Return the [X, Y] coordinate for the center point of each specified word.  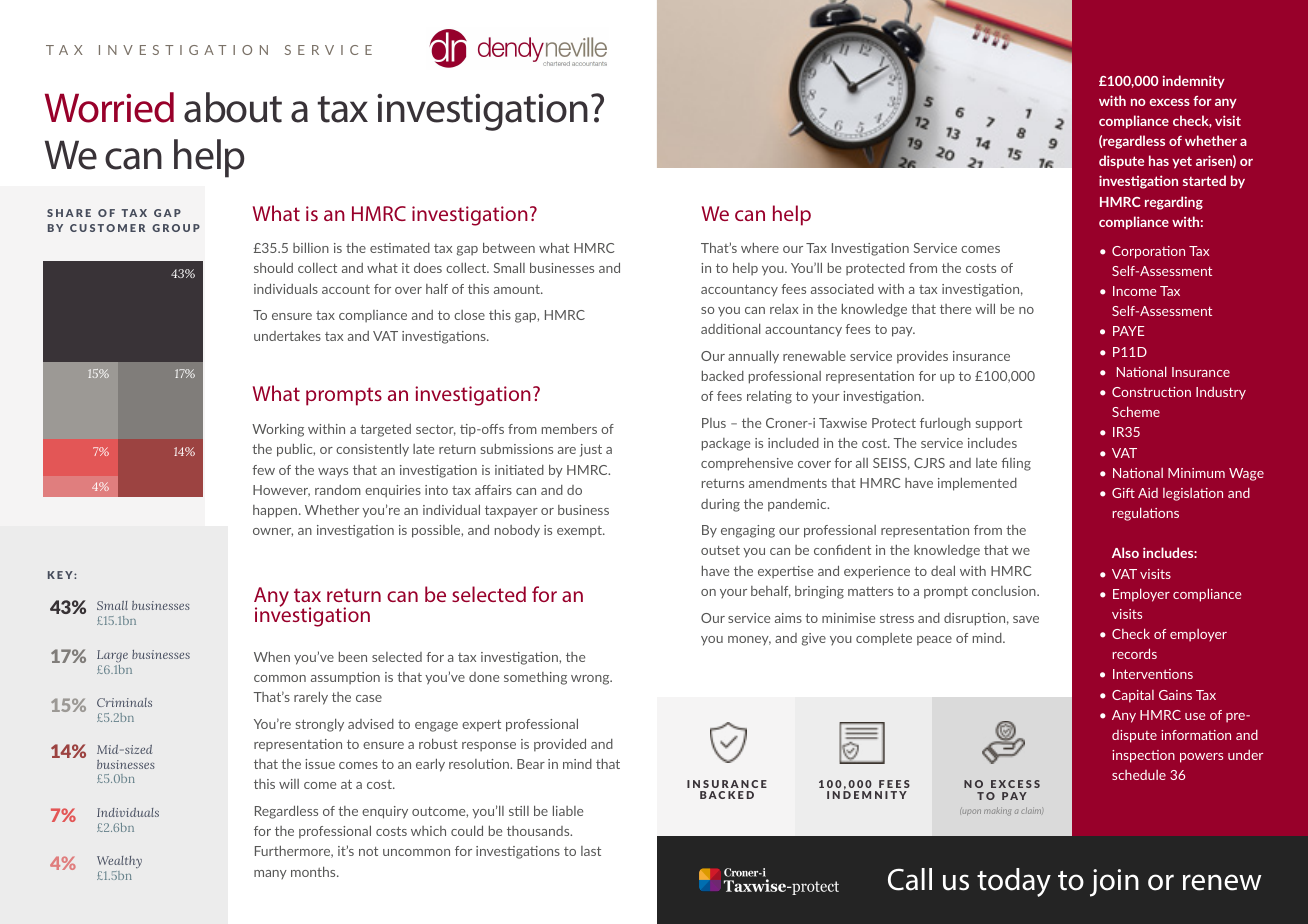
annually [753, 357]
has [1159, 160]
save [1026, 619]
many [270, 874]
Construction [1151, 392]
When [272, 656]
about [233, 107]
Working [278, 430]
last [591, 851]
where [760, 247]
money [749, 640]
